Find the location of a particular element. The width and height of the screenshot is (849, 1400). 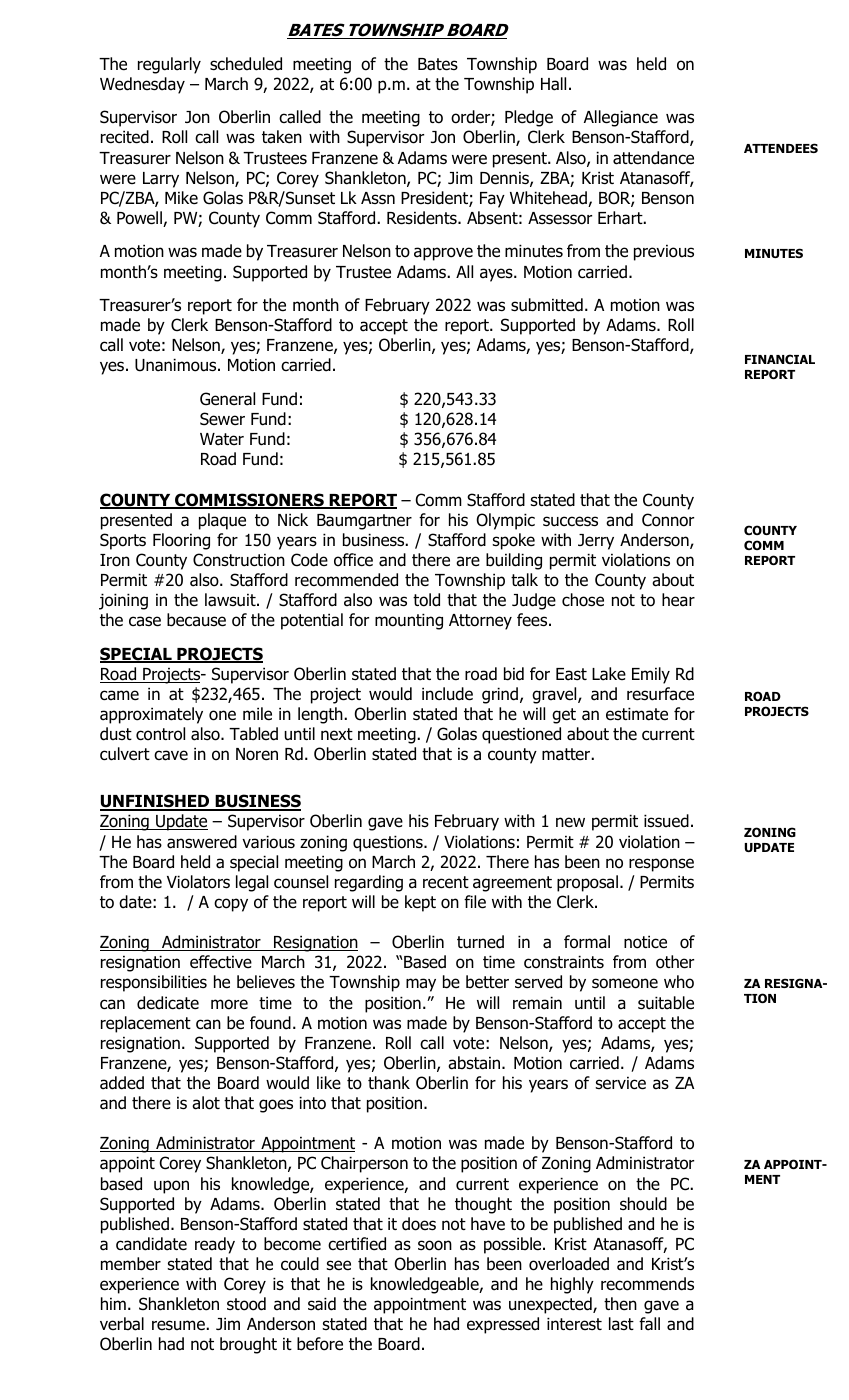

Pledge is located at coordinates (529, 118).
